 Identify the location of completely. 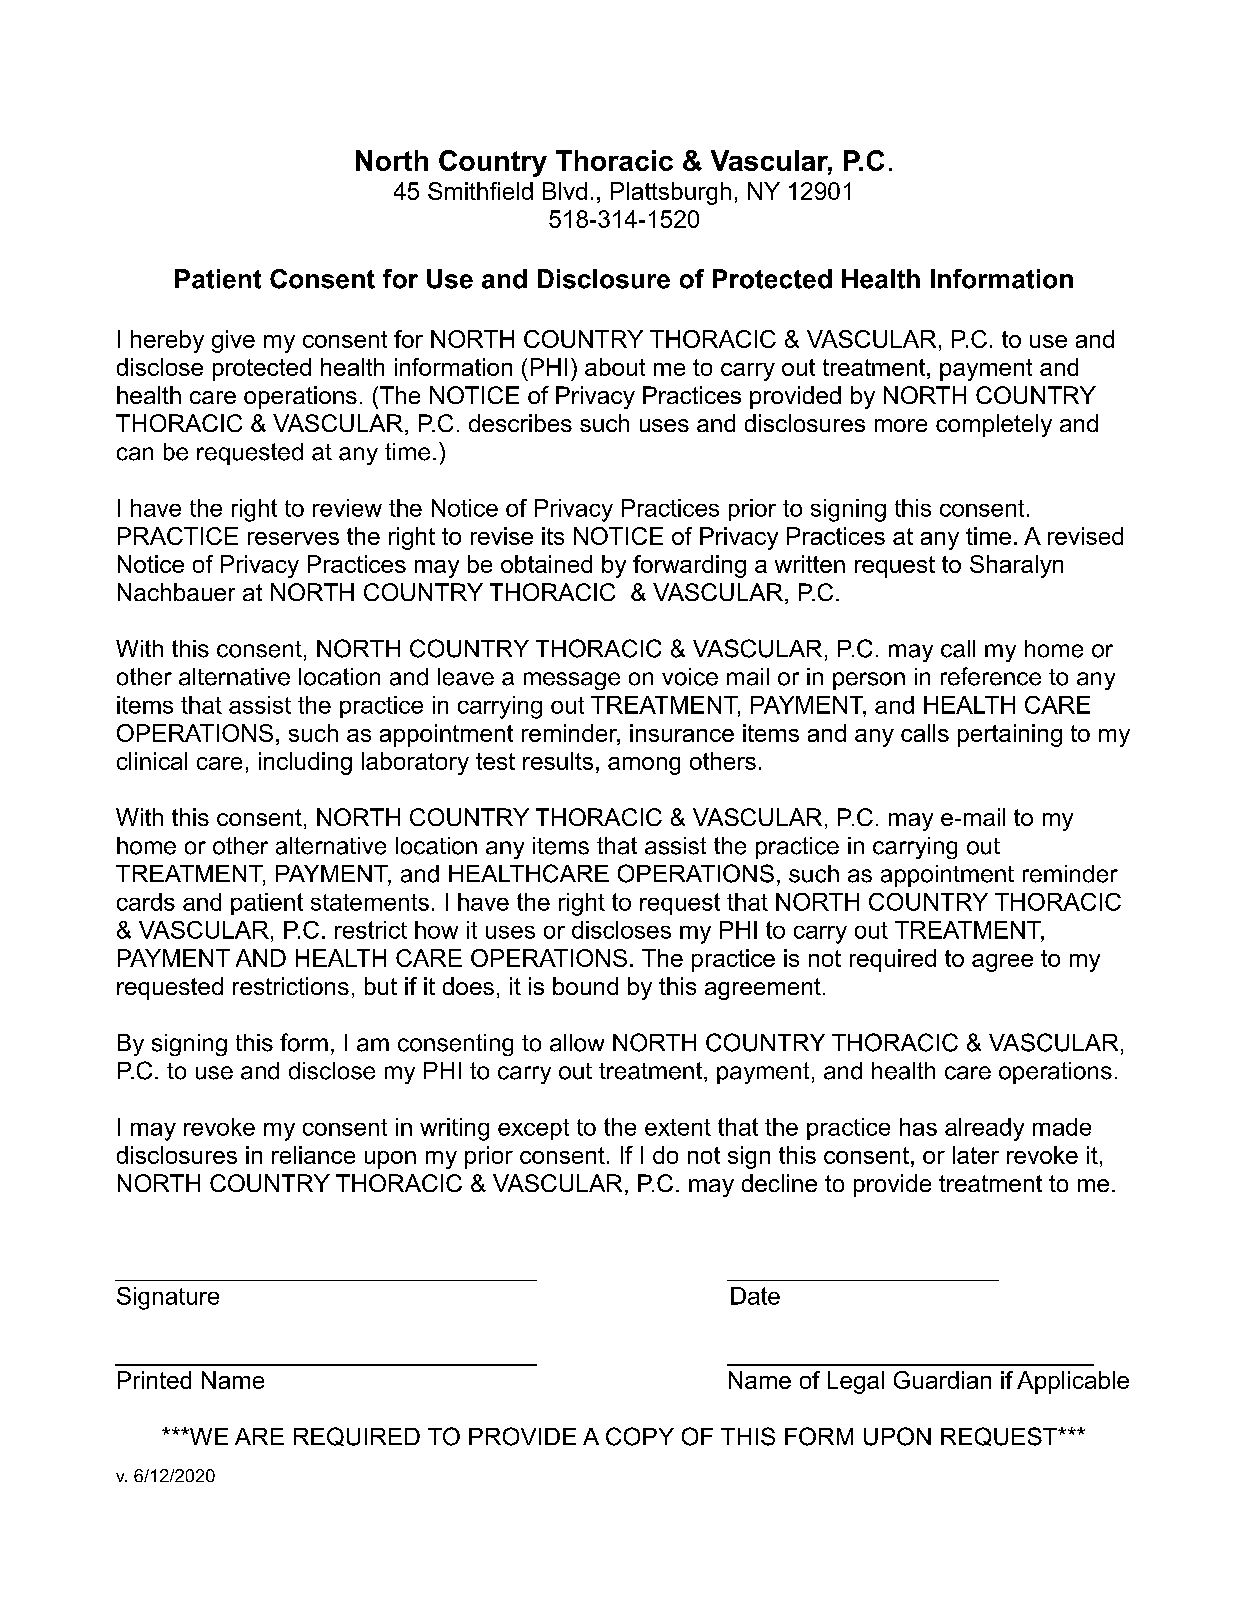
(994, 425).
